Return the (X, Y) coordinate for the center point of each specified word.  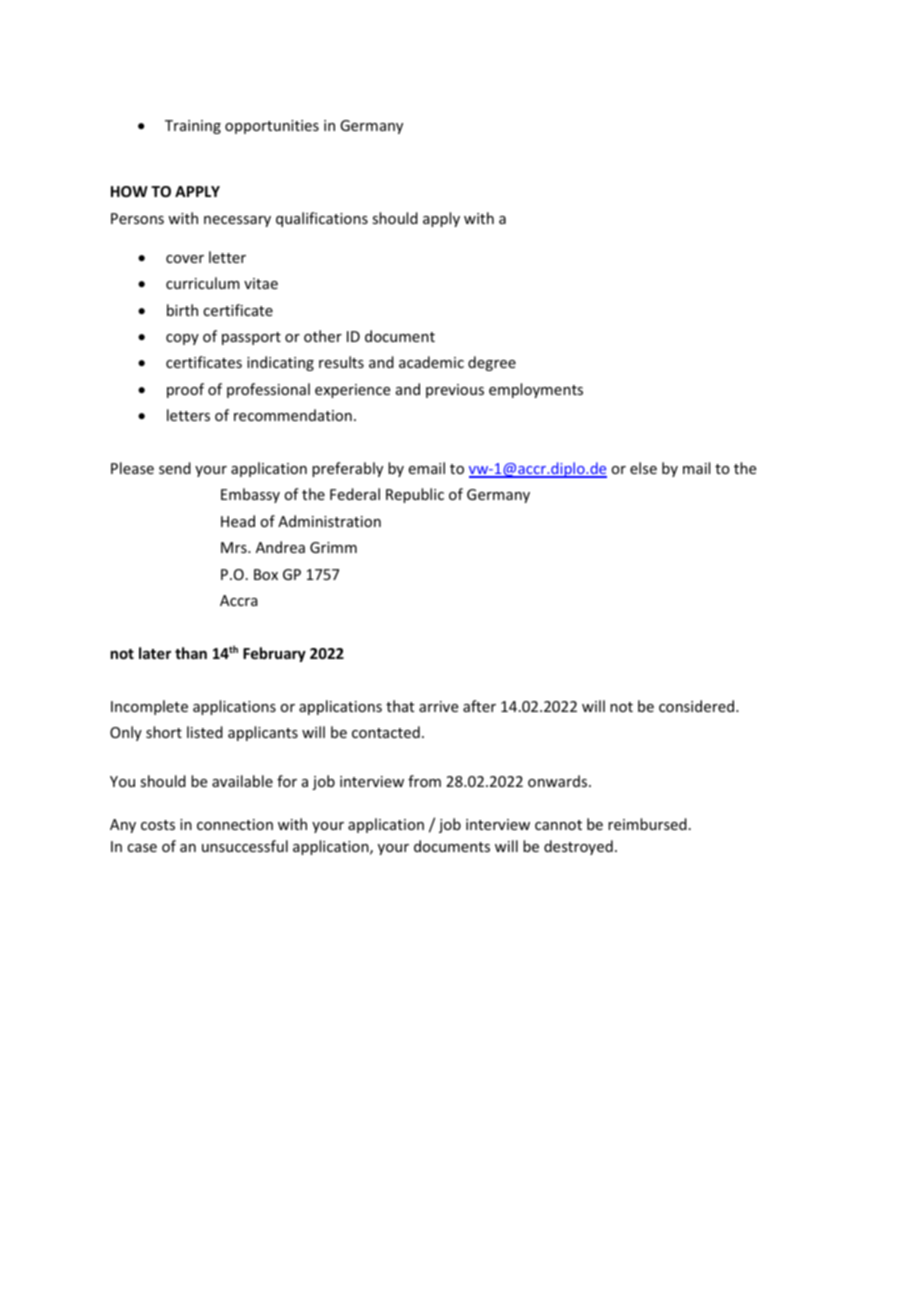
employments (536, 390)
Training (193, 127)
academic (431, 362)
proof (185, 390)
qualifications (322, 219)
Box (266, 574)
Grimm (333, 547)
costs (158, 825)
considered (698, 706)
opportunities (272, 127)
